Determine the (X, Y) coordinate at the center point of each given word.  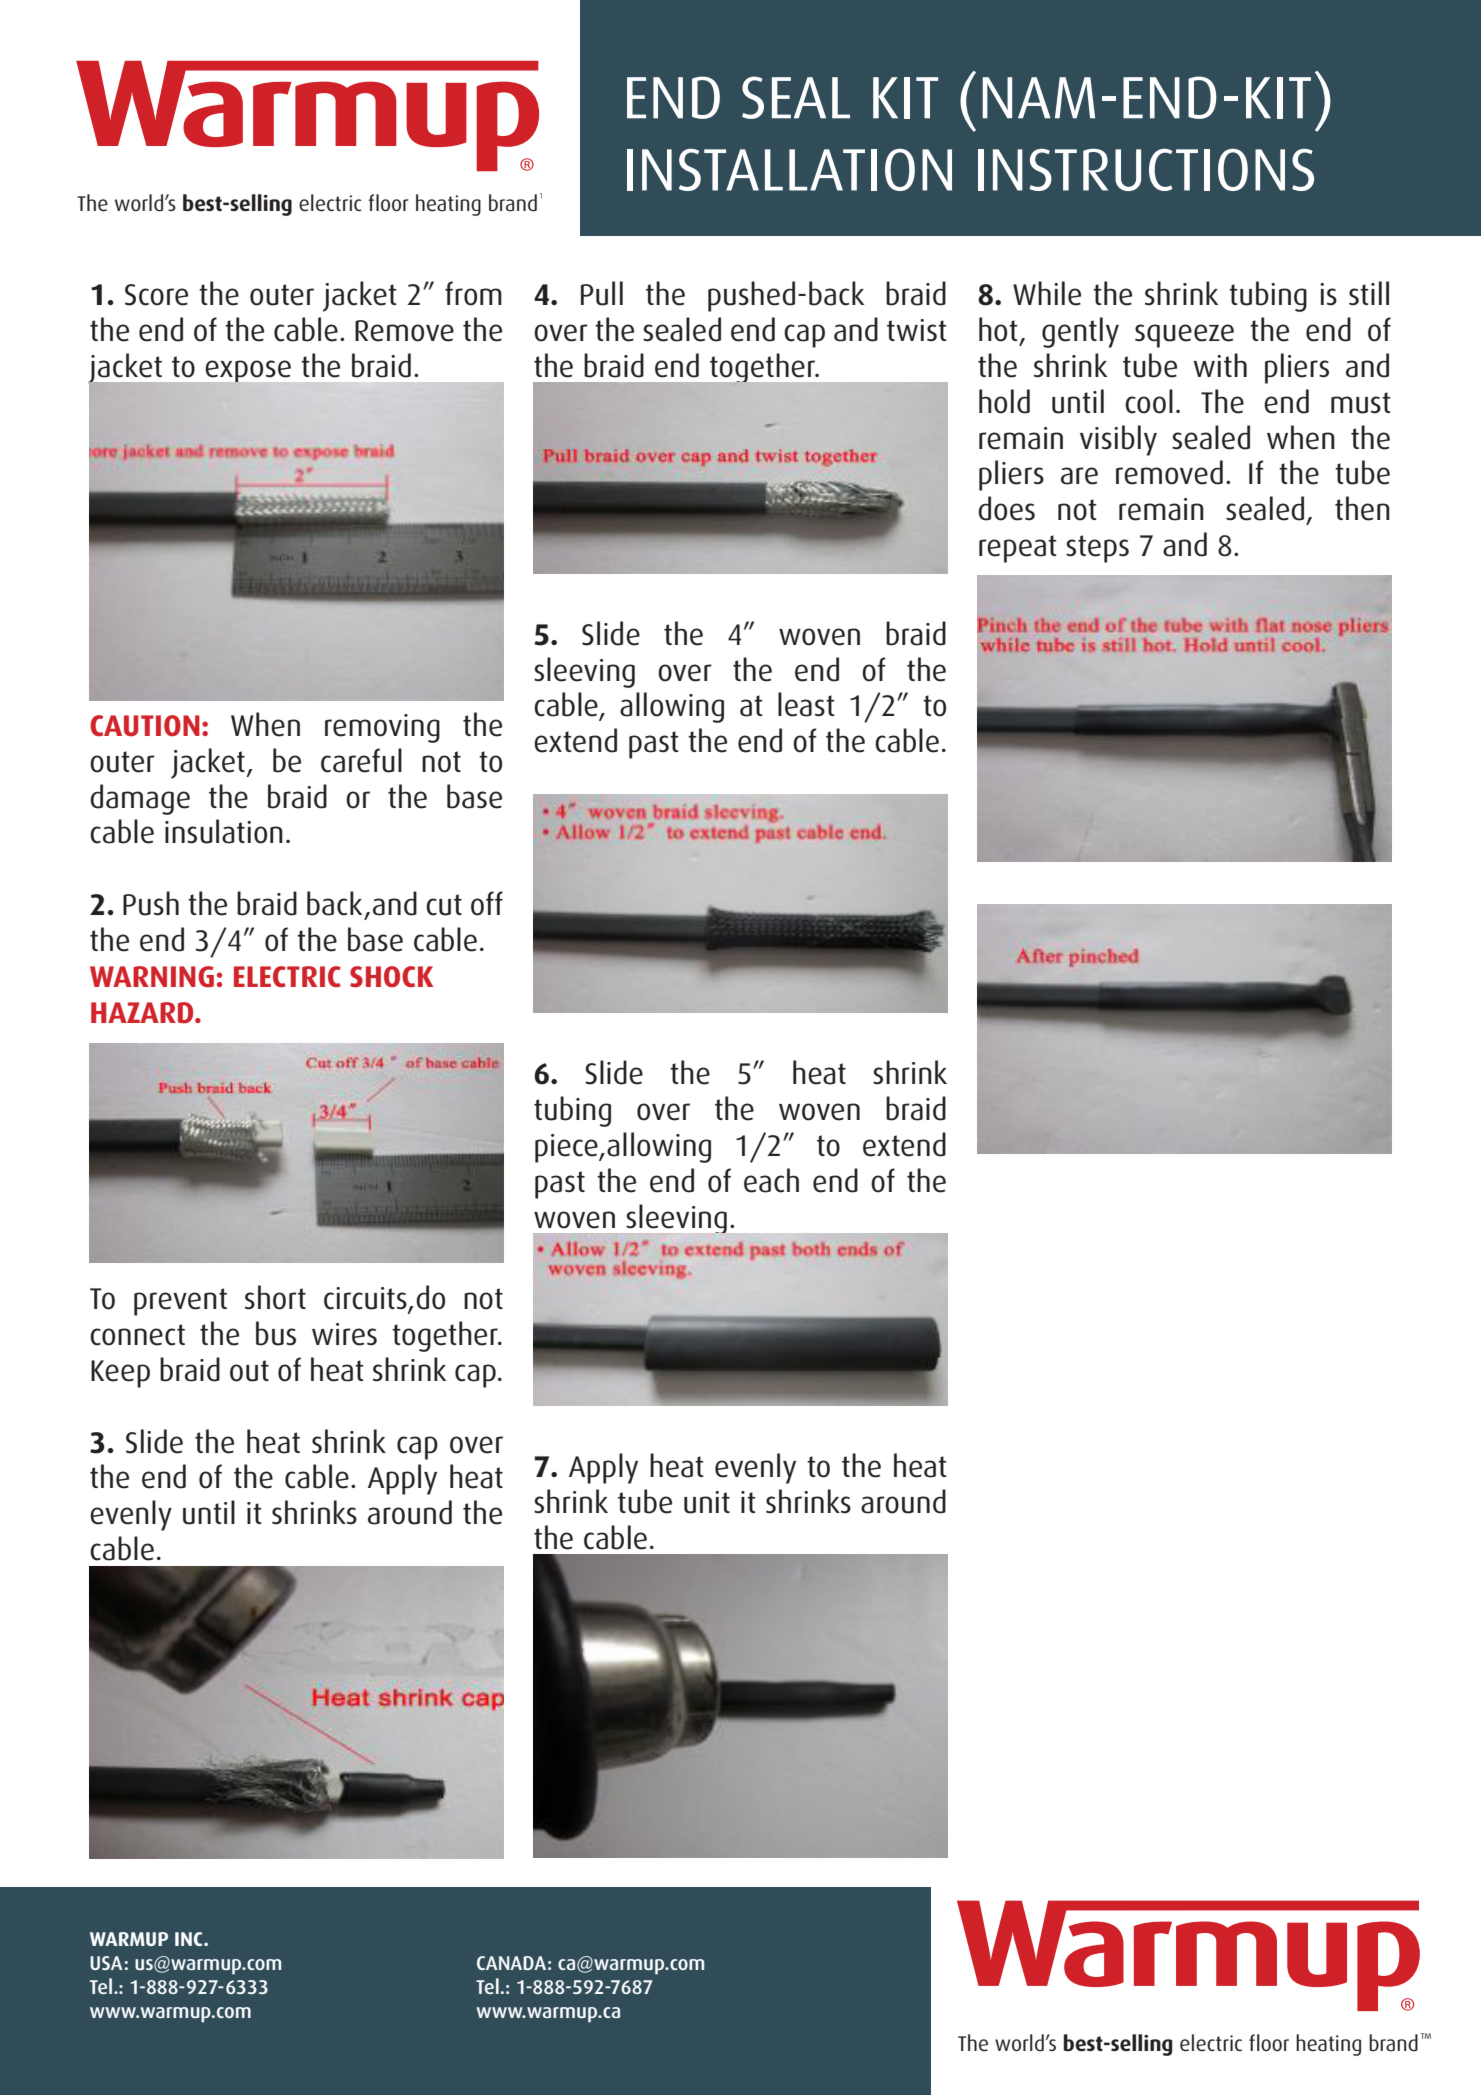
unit (707, 1502)
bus (276, 1333)
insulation (224, 831)
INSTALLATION (789, 170)
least (806, 704)
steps (1097, 549)
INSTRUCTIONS (1146, 170)
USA (106, 1963)
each (771, 1180)
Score (156, 295)
